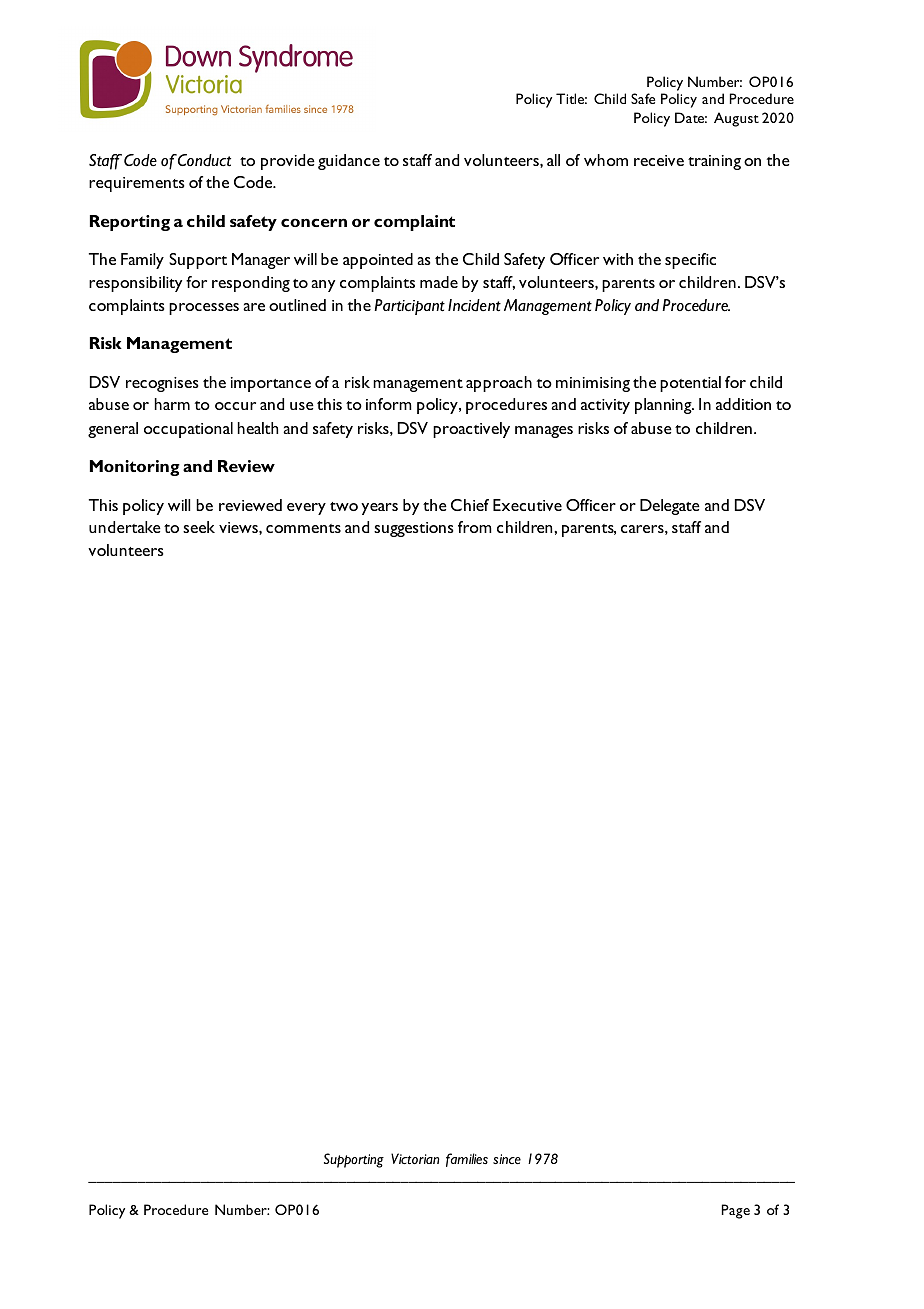  What do you see at coordinates (204, 160) in the page?
I see `Conduct` at bounding box center [204, 160].
